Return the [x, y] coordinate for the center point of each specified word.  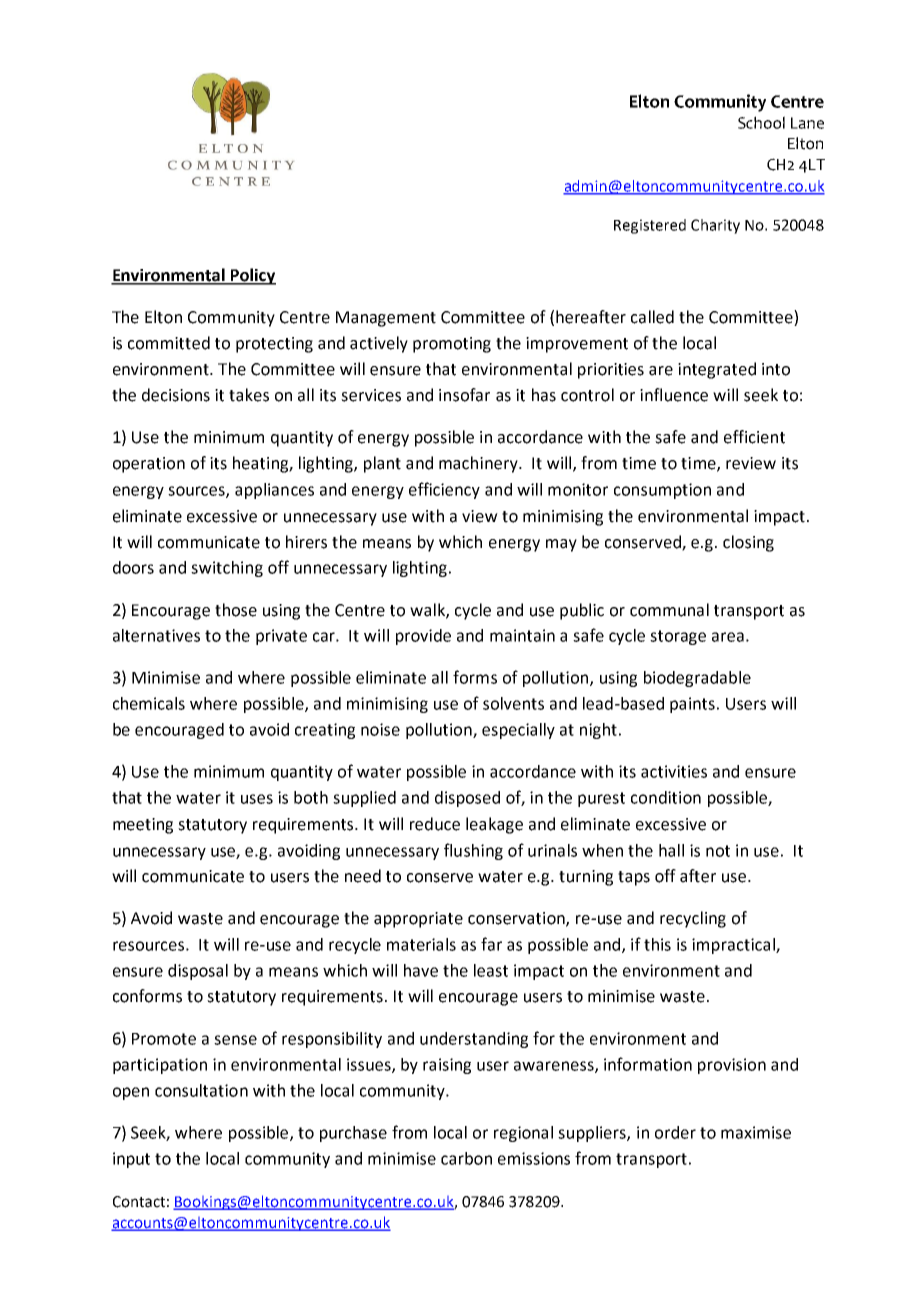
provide [423, 637]
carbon [466, 1158]
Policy [252, 276]
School [761, 122]
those [236, 610]
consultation [201, 1090]
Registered [650, 226]
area [728, 637]
